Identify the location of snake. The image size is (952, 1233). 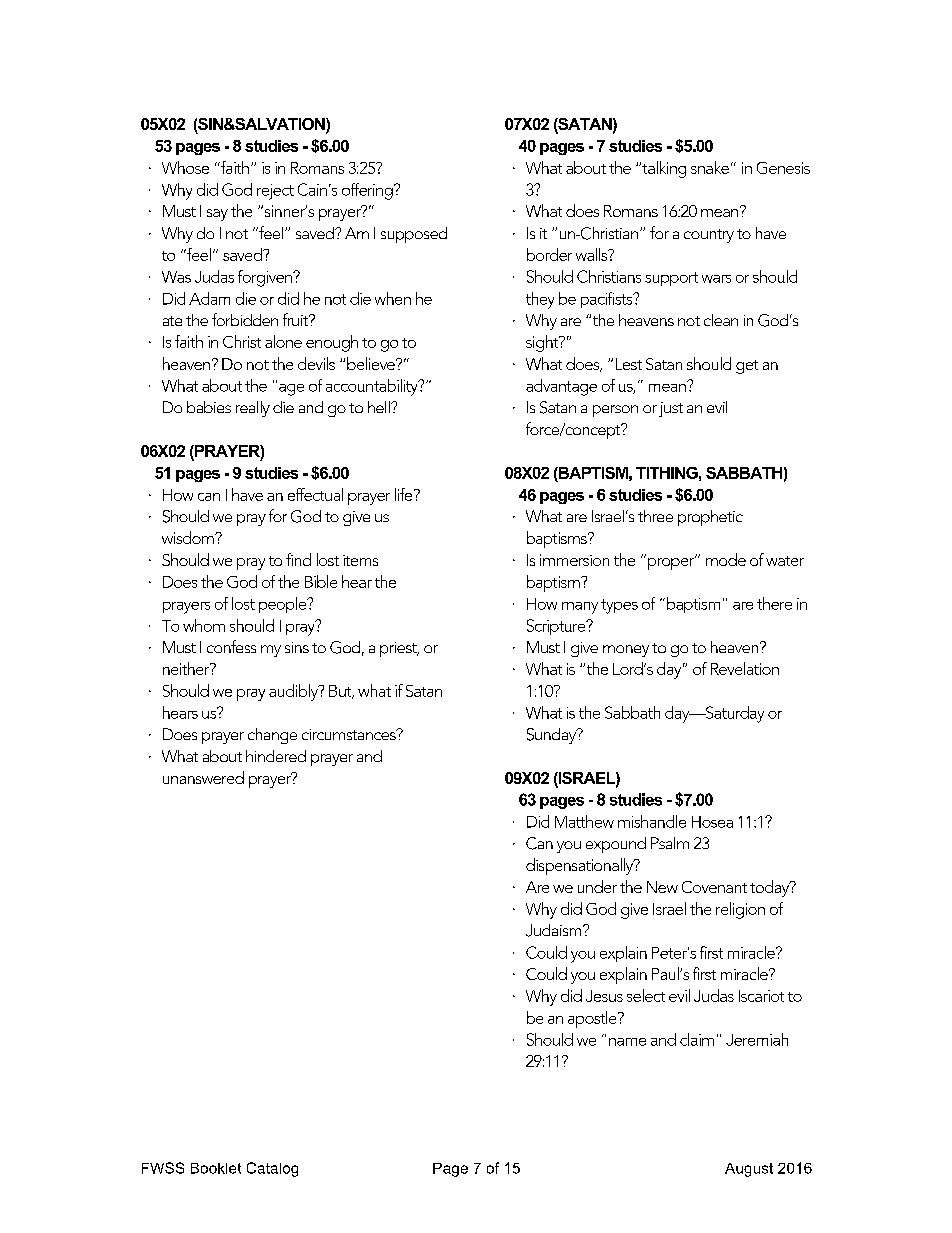
(710, 167).
